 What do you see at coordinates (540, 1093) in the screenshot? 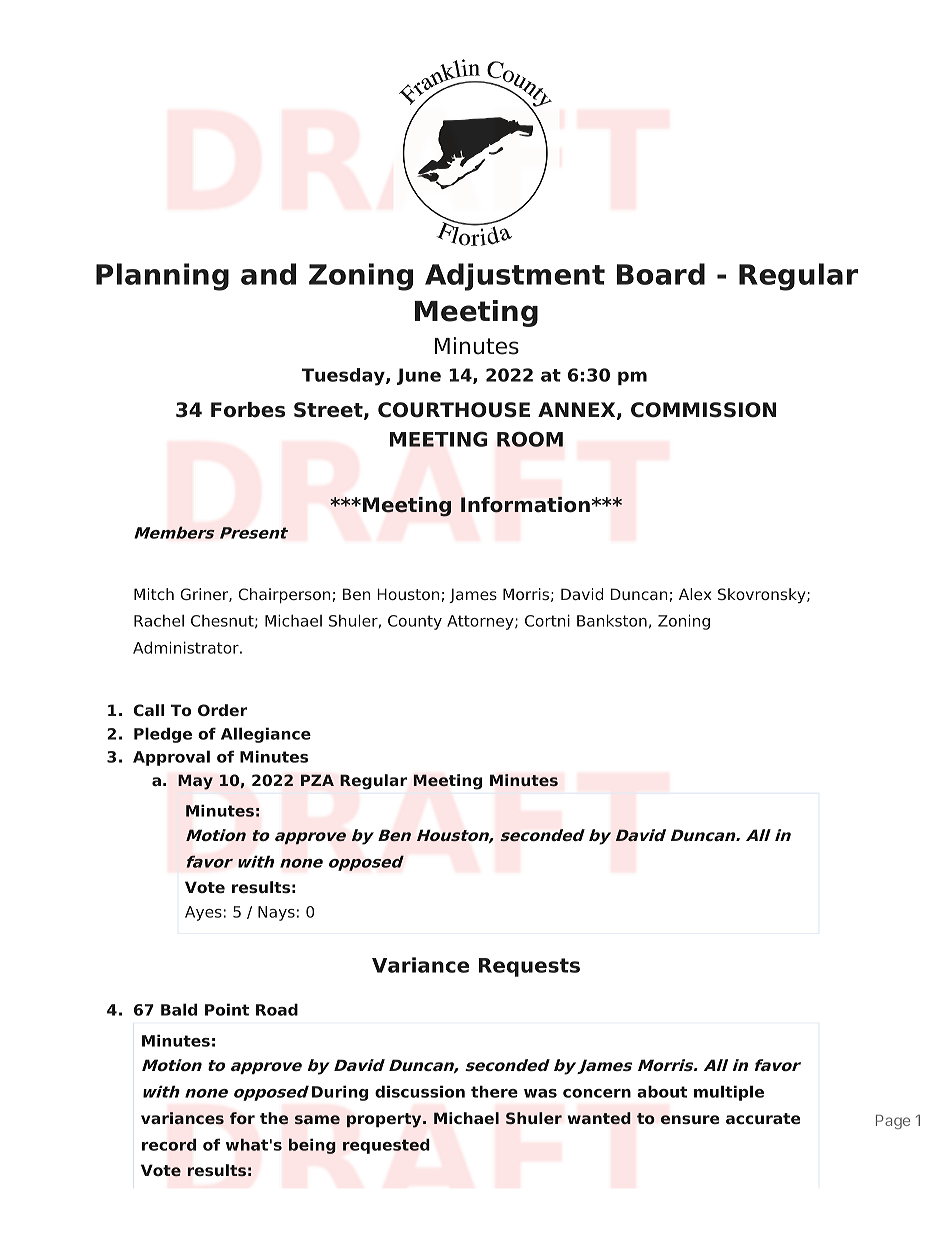
I see `was` at bounding box center [540, 1093].
